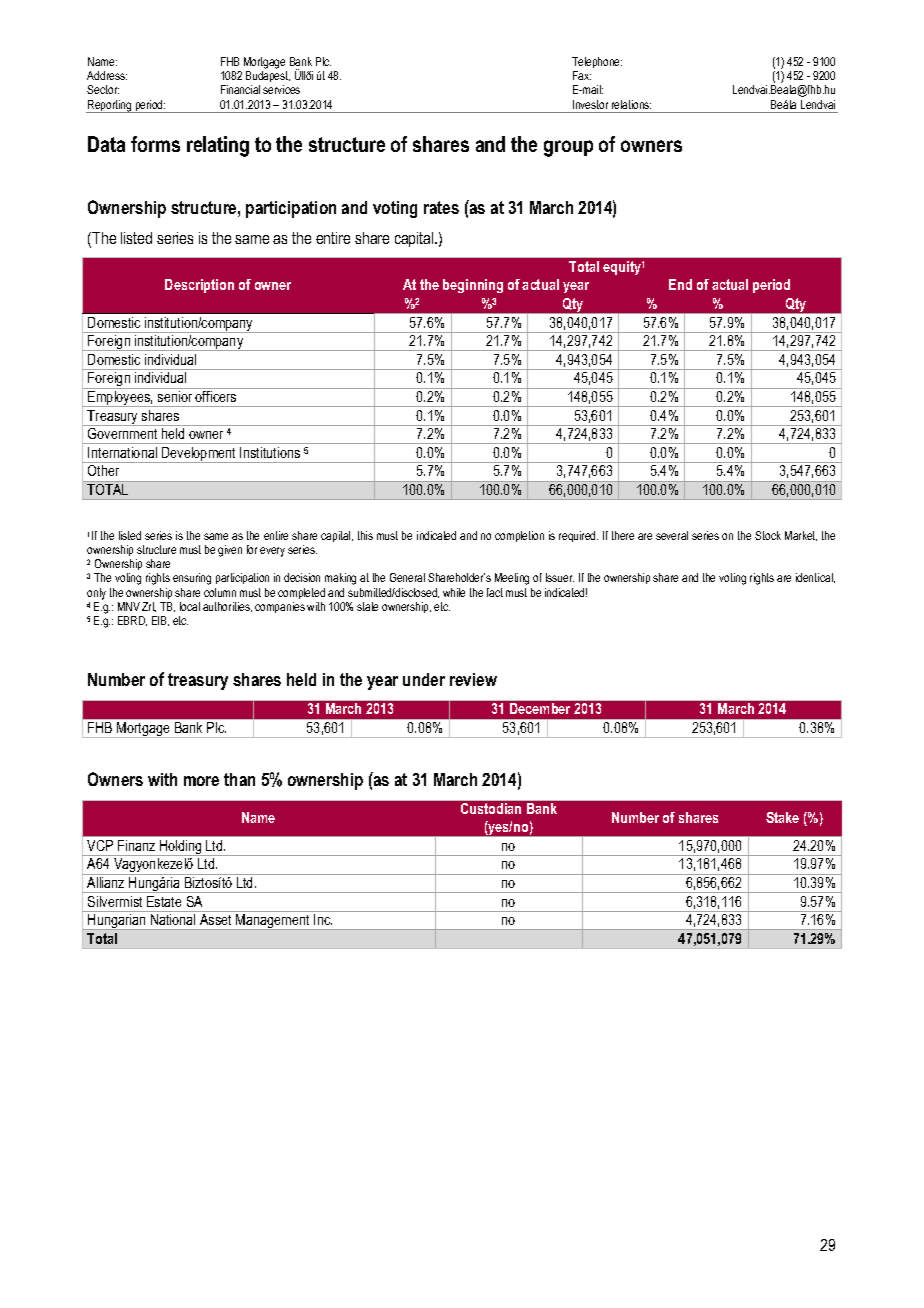 The width and height of the screenshot is (924, 1308). I want to click on completion, so click(519, 536).
